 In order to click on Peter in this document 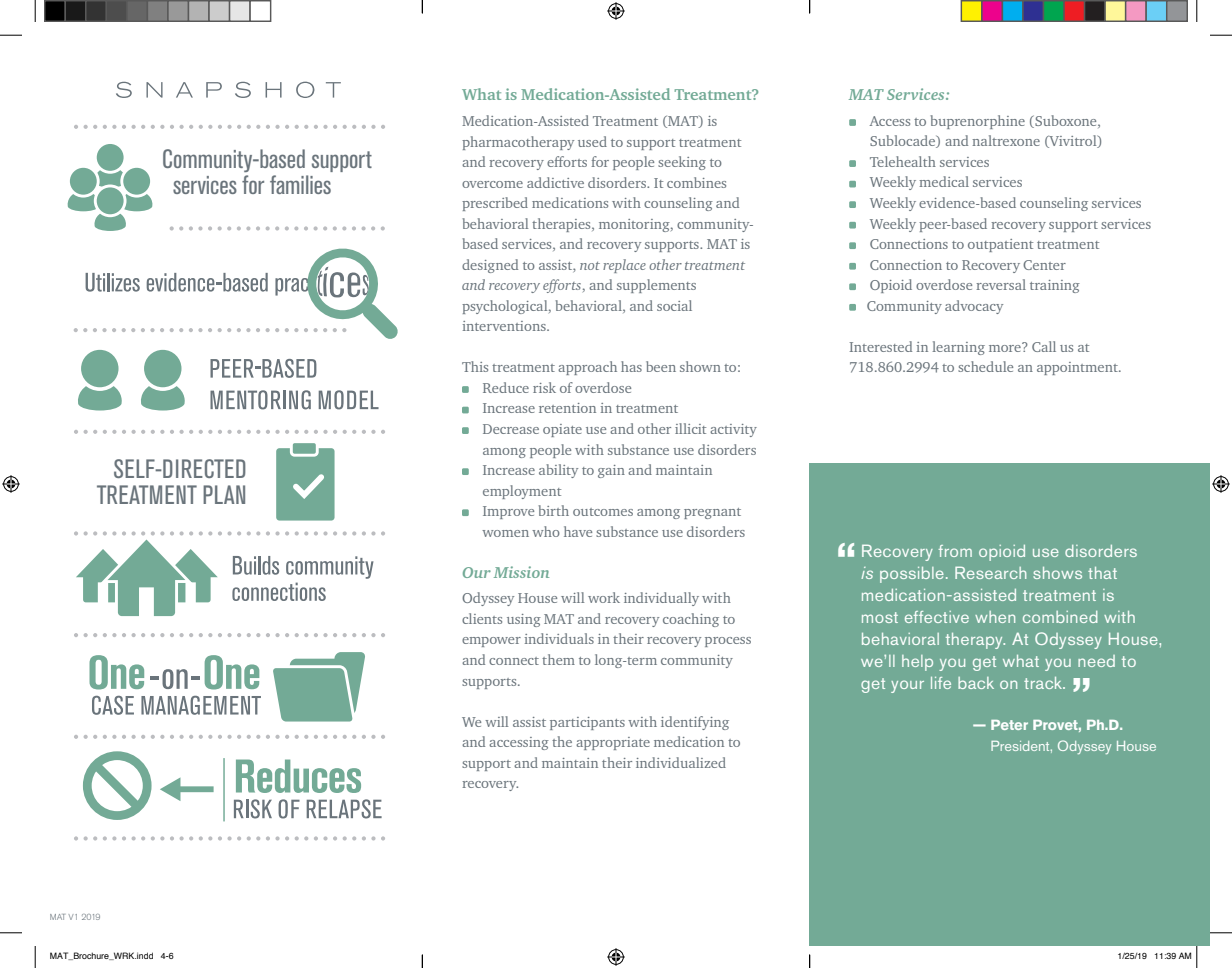, I will do `click(1009, 725)`.
